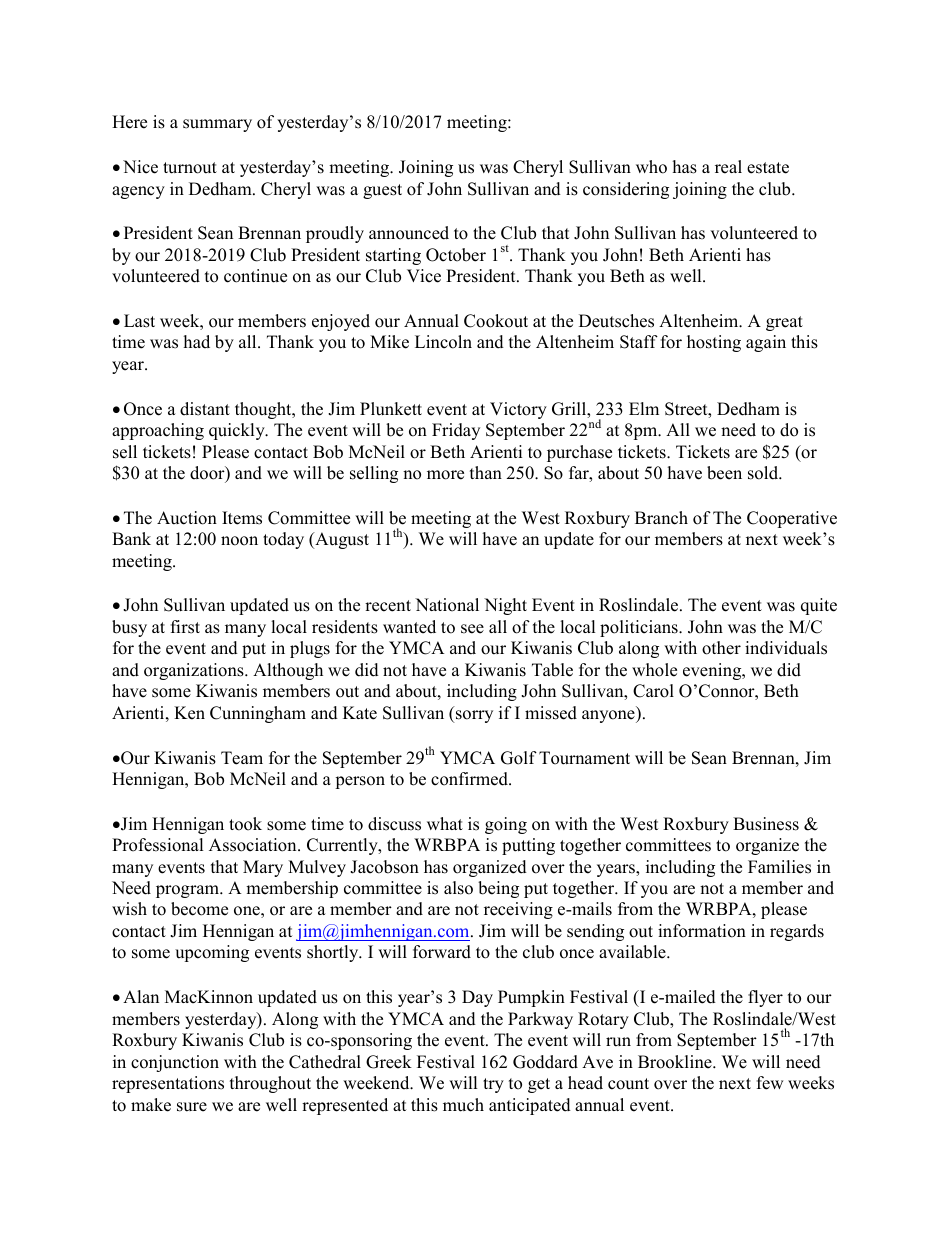 The width and height of the screenshot is (952, 1233). What do you see at coordinates (238, 431) in the screenshot?
I see `quickly` at bounding box center [238, 431].
